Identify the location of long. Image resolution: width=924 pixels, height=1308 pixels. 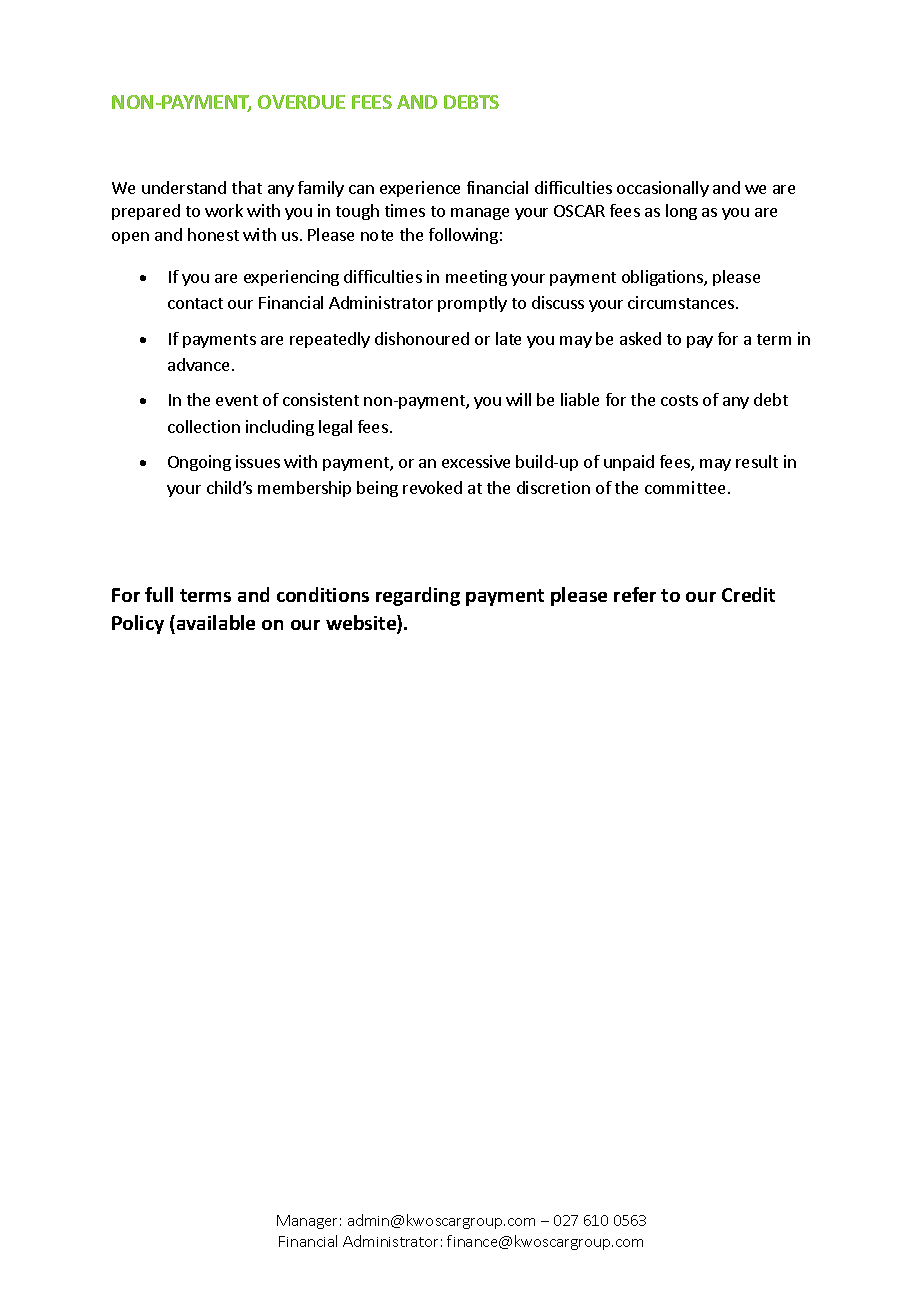
(681, 212).
